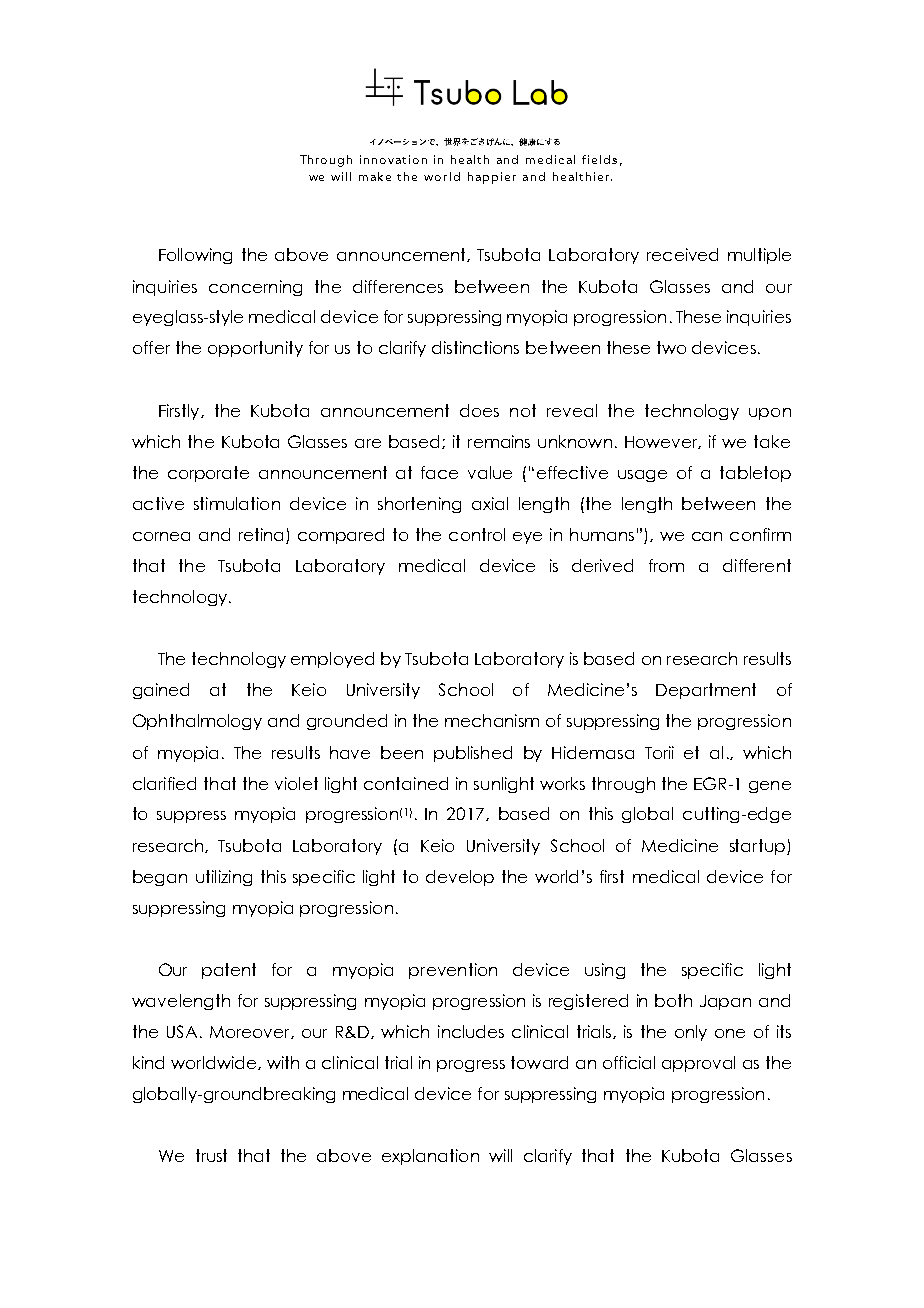 The width and height of the image is (924, 1308). Describe the element at coordinates (707, 536) in the image. I see `can` at that location.
